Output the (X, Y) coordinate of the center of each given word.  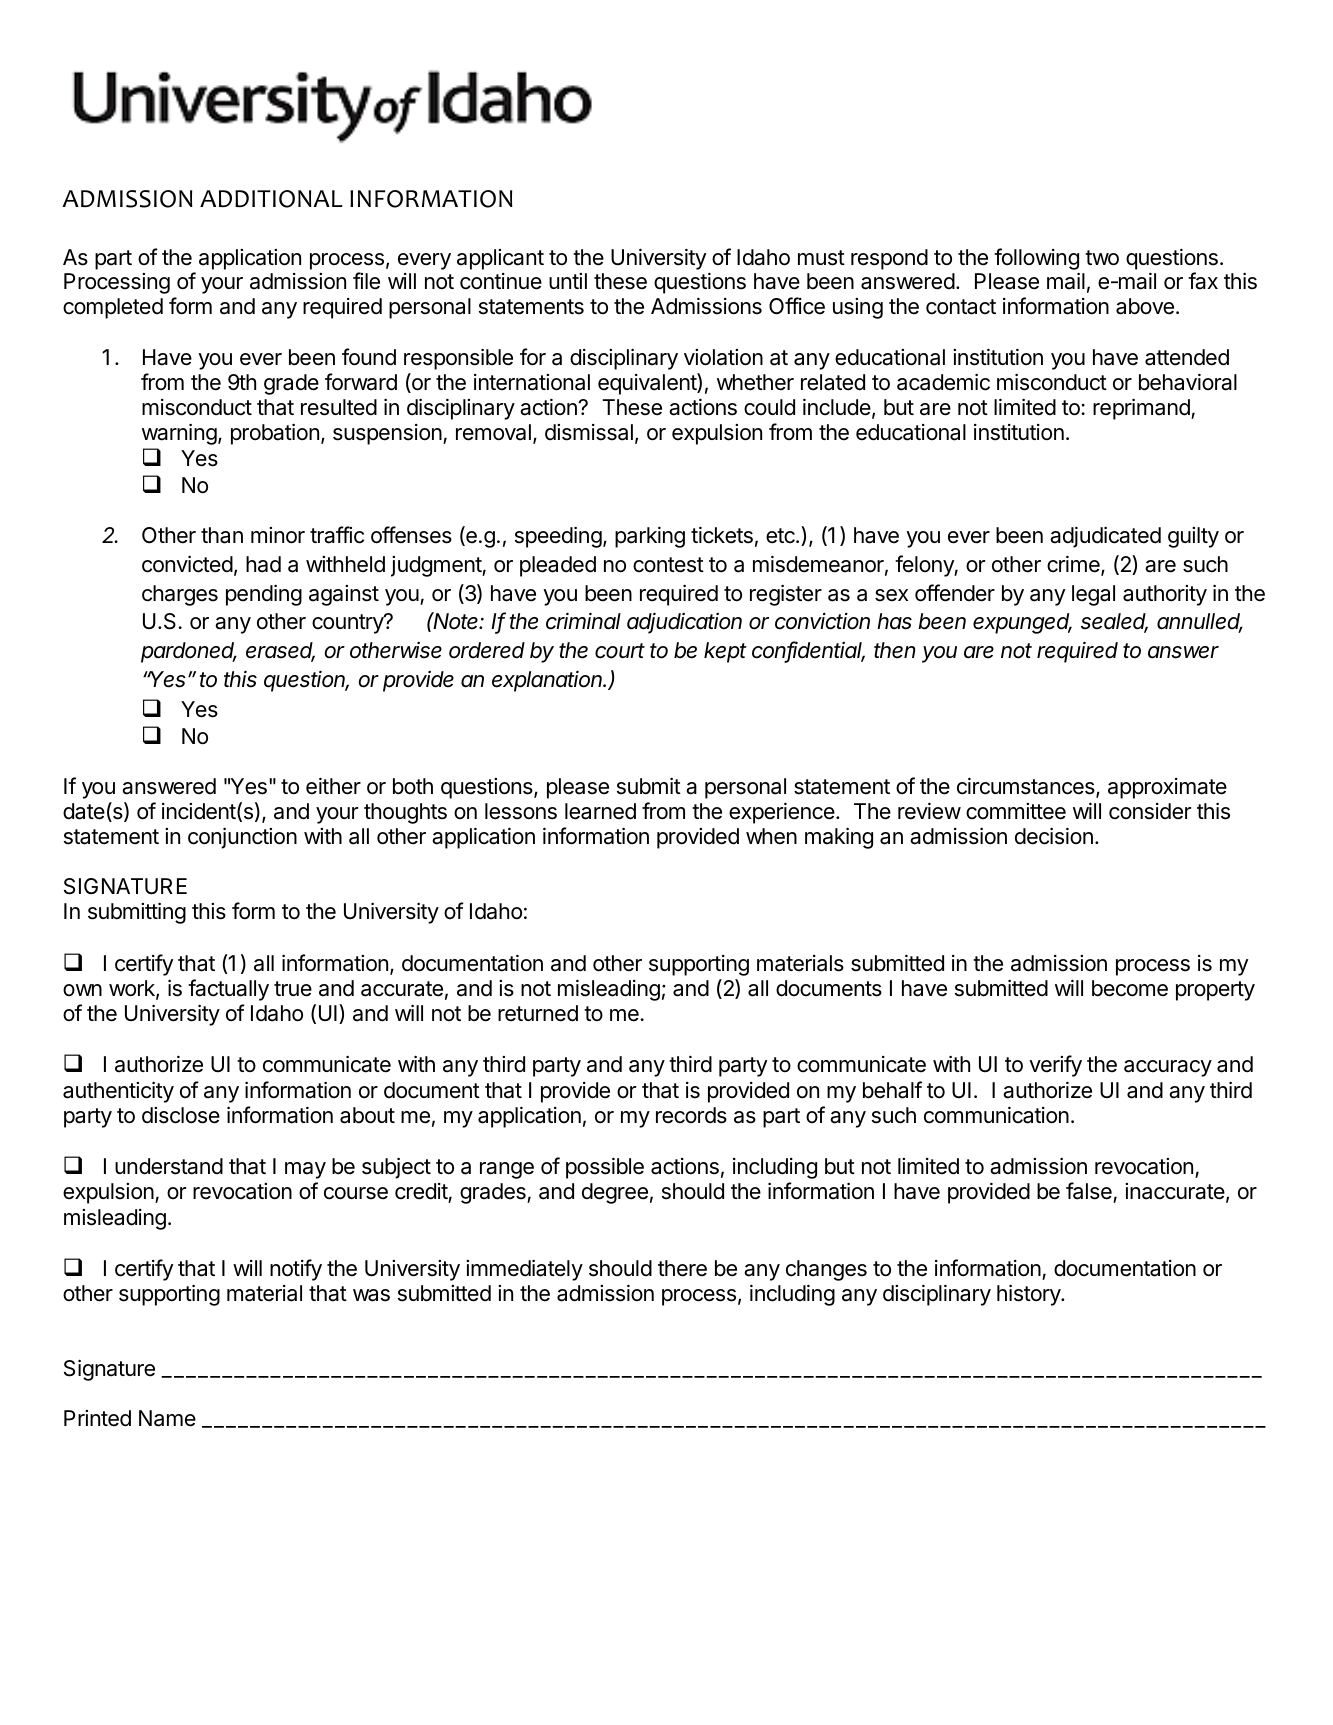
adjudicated (1105, 537)
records (691, 1115)
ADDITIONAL (271, 199)
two (1102, 258)
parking (650, 537)
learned (600, 811)
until (568, 281)
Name (167, 1418)
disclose (181, 1115)
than (222, 535)
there (682, 1268)
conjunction (242, 838)
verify (1055, 1066)
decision (1054, 836)
